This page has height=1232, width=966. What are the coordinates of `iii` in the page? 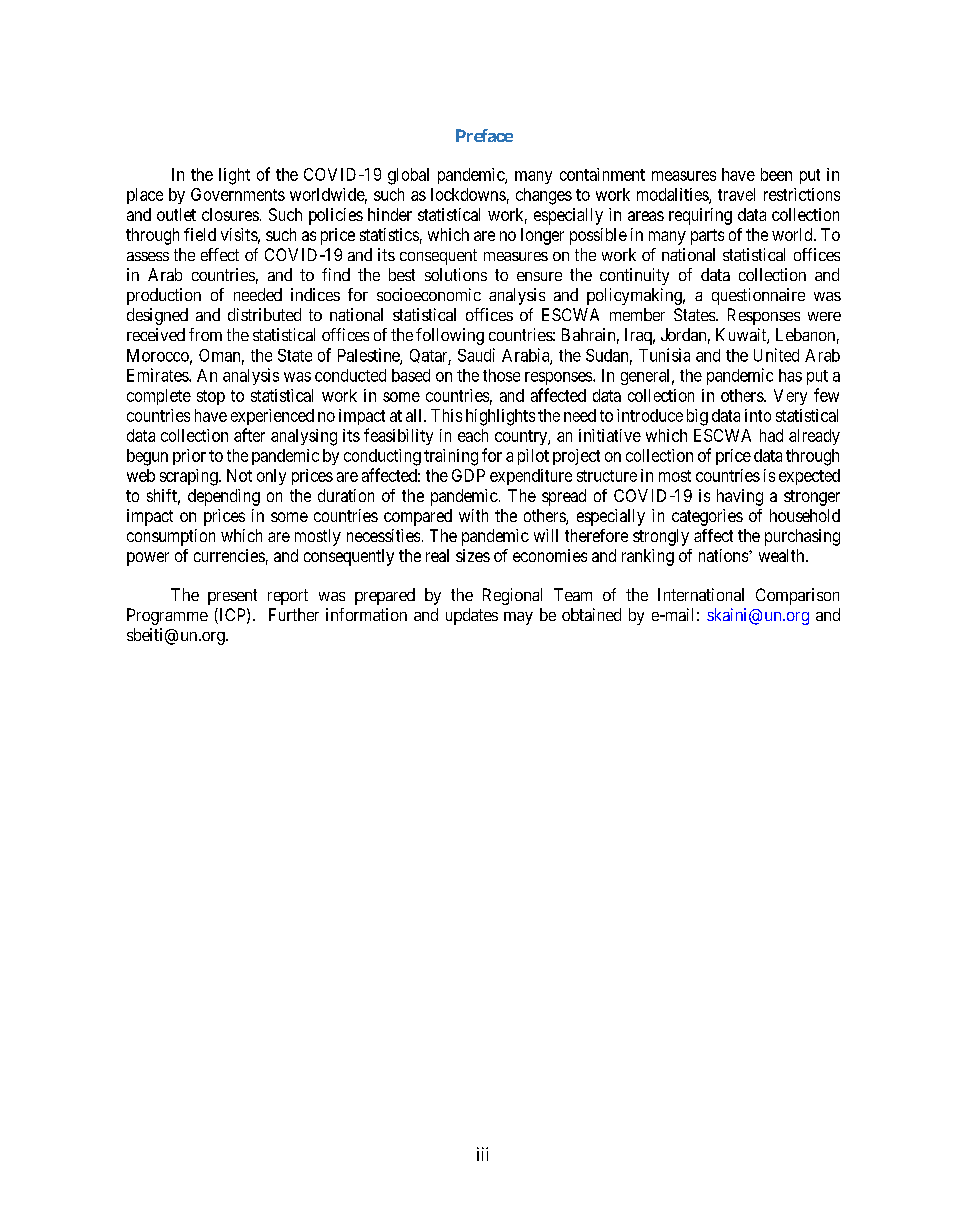 It's located at (482, 1154).
